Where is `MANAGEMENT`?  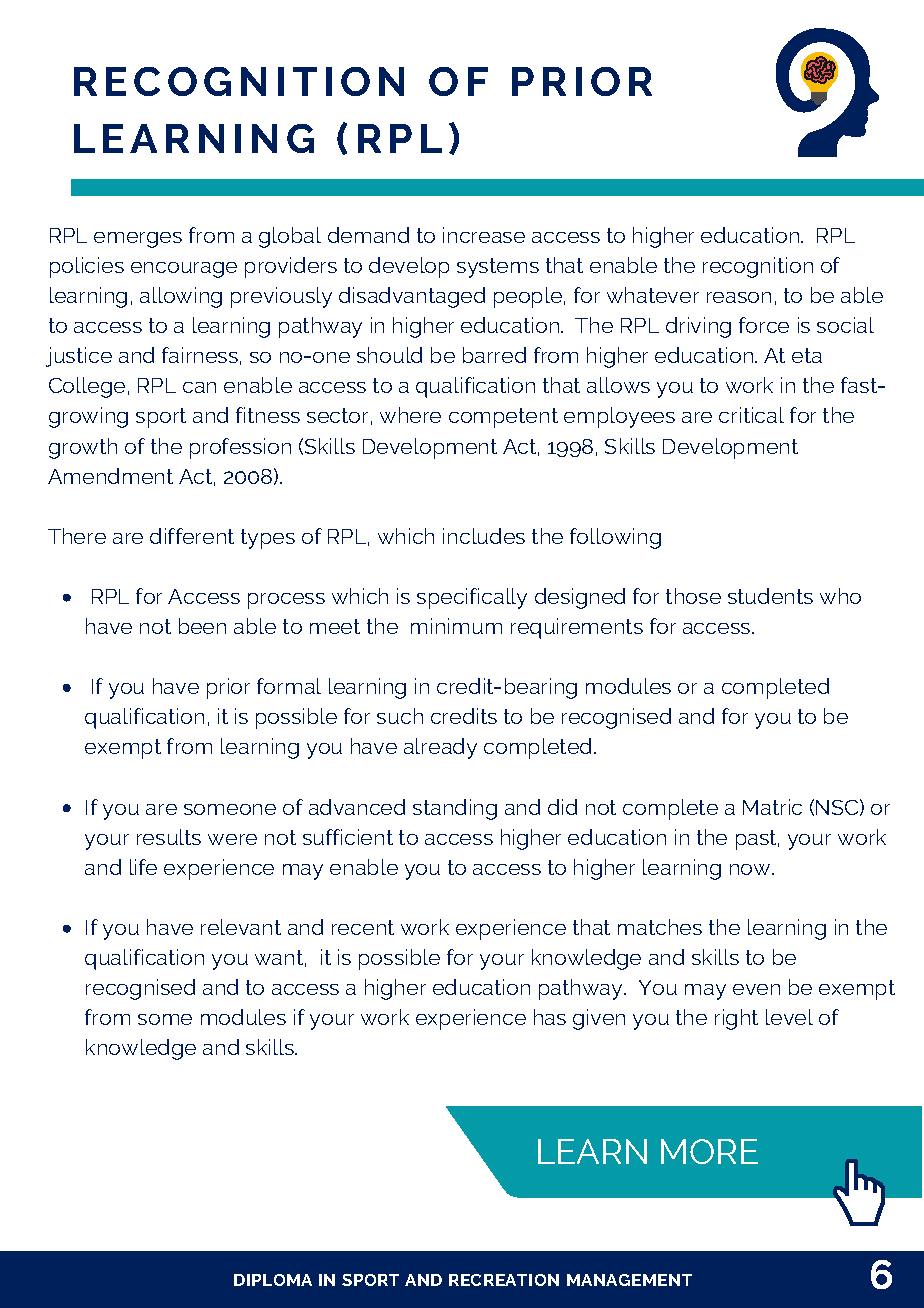
MANAGEMENT is located at coordinates (629, 1280).
